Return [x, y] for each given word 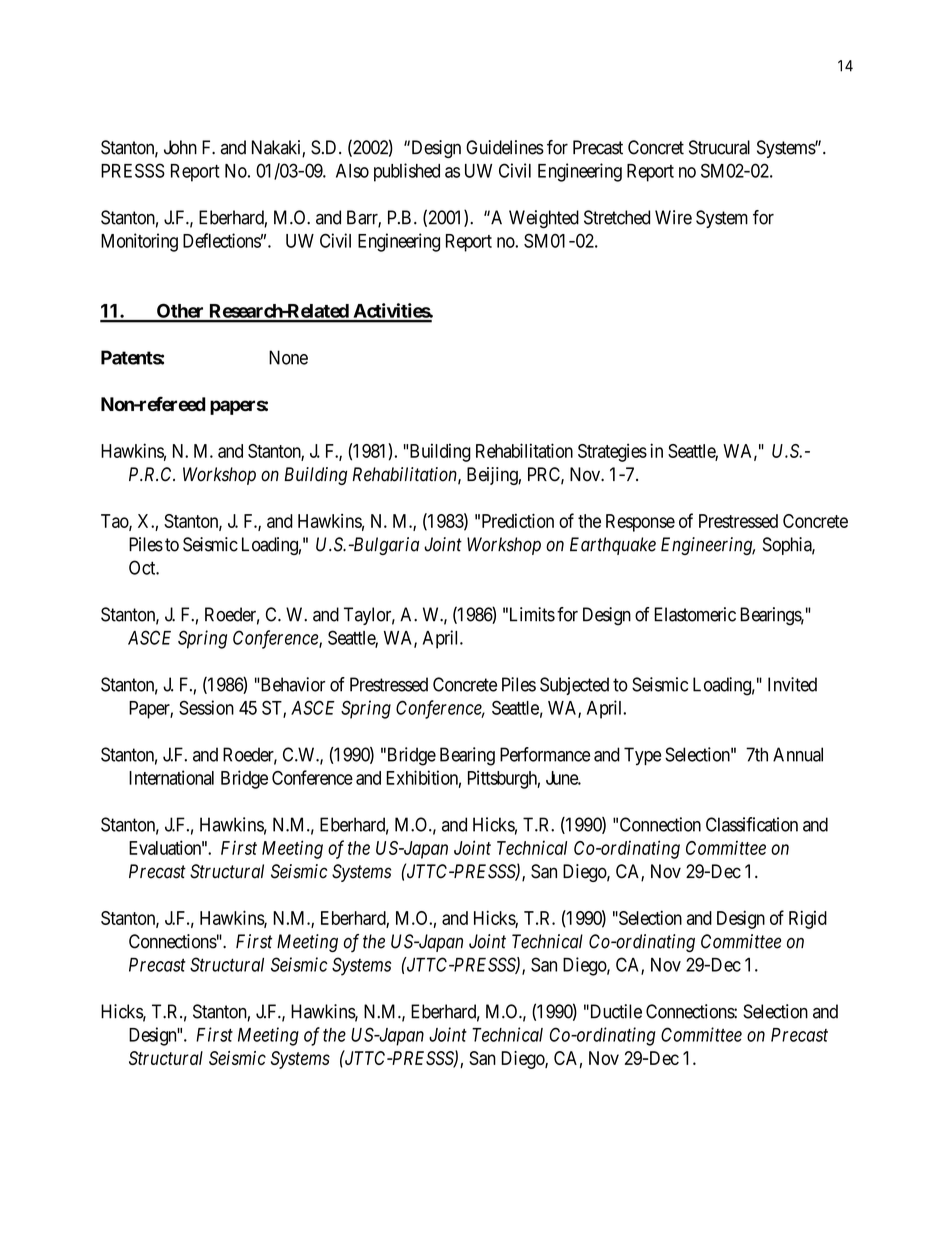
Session [206, 707]
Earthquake [613, 546]
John [180, 147]
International [171, 777]
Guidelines [505, 147]
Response [640, 523]
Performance [545, 754]
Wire [673, 217]
